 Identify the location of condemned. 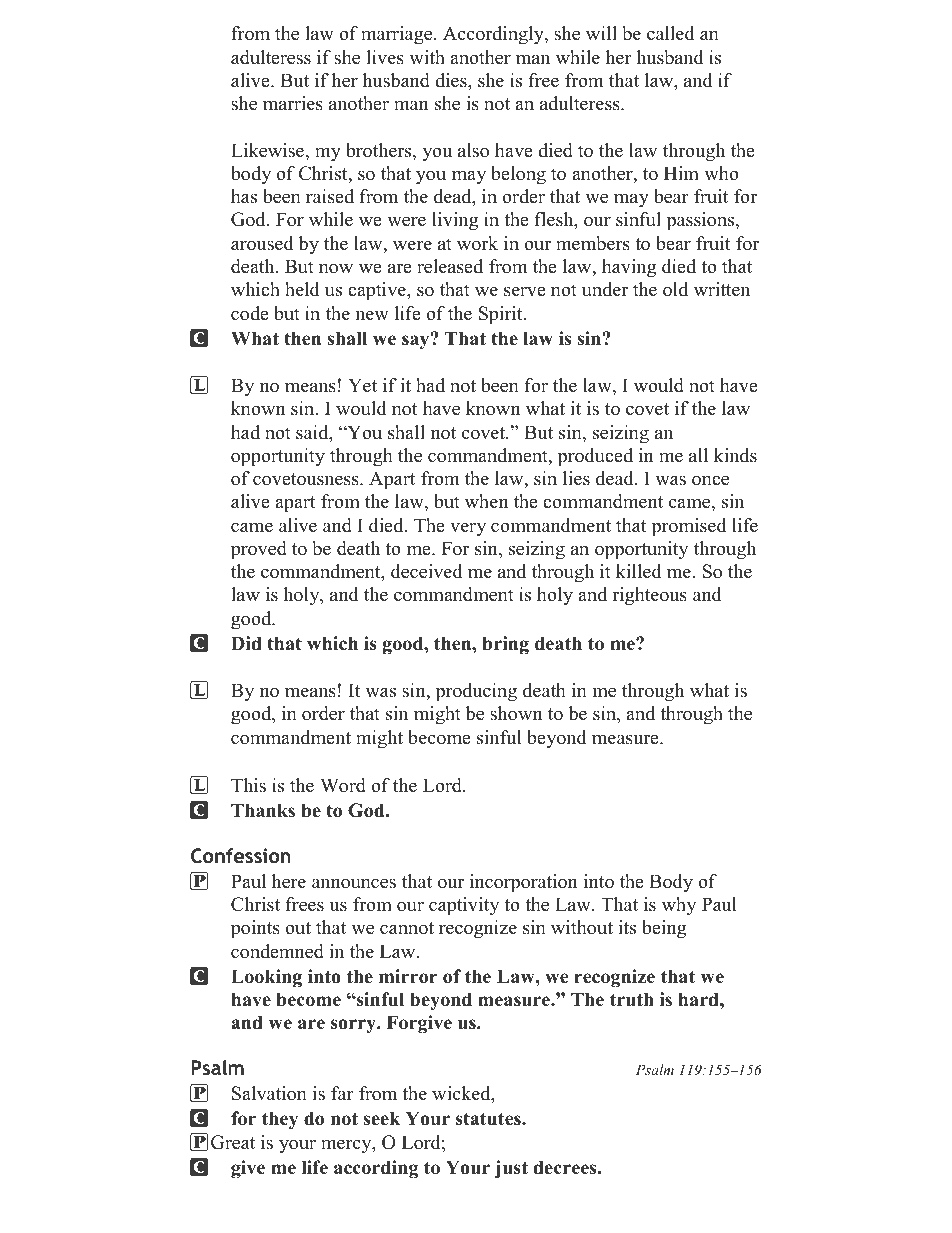
(277, 951).
